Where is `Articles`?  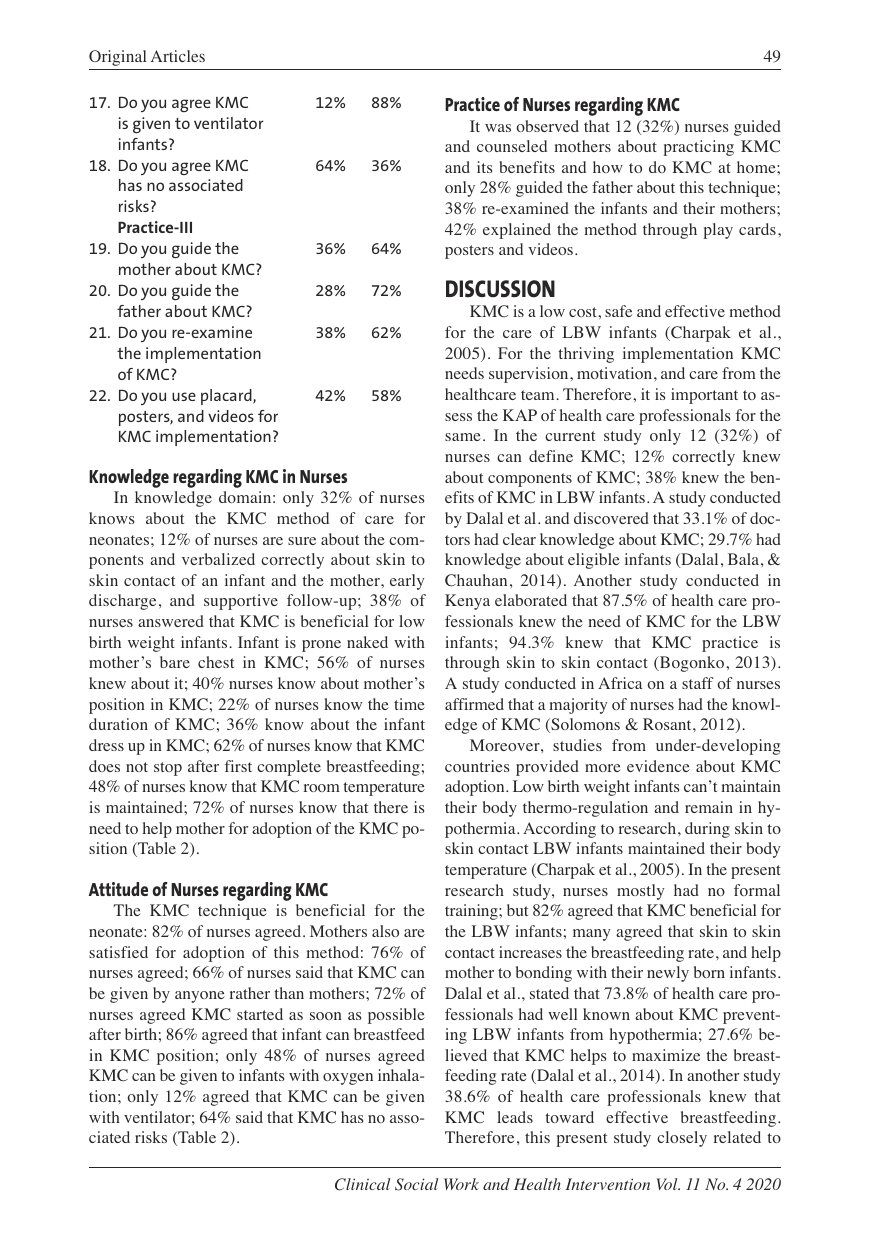
Articles is located at coordinates (178, 56).
